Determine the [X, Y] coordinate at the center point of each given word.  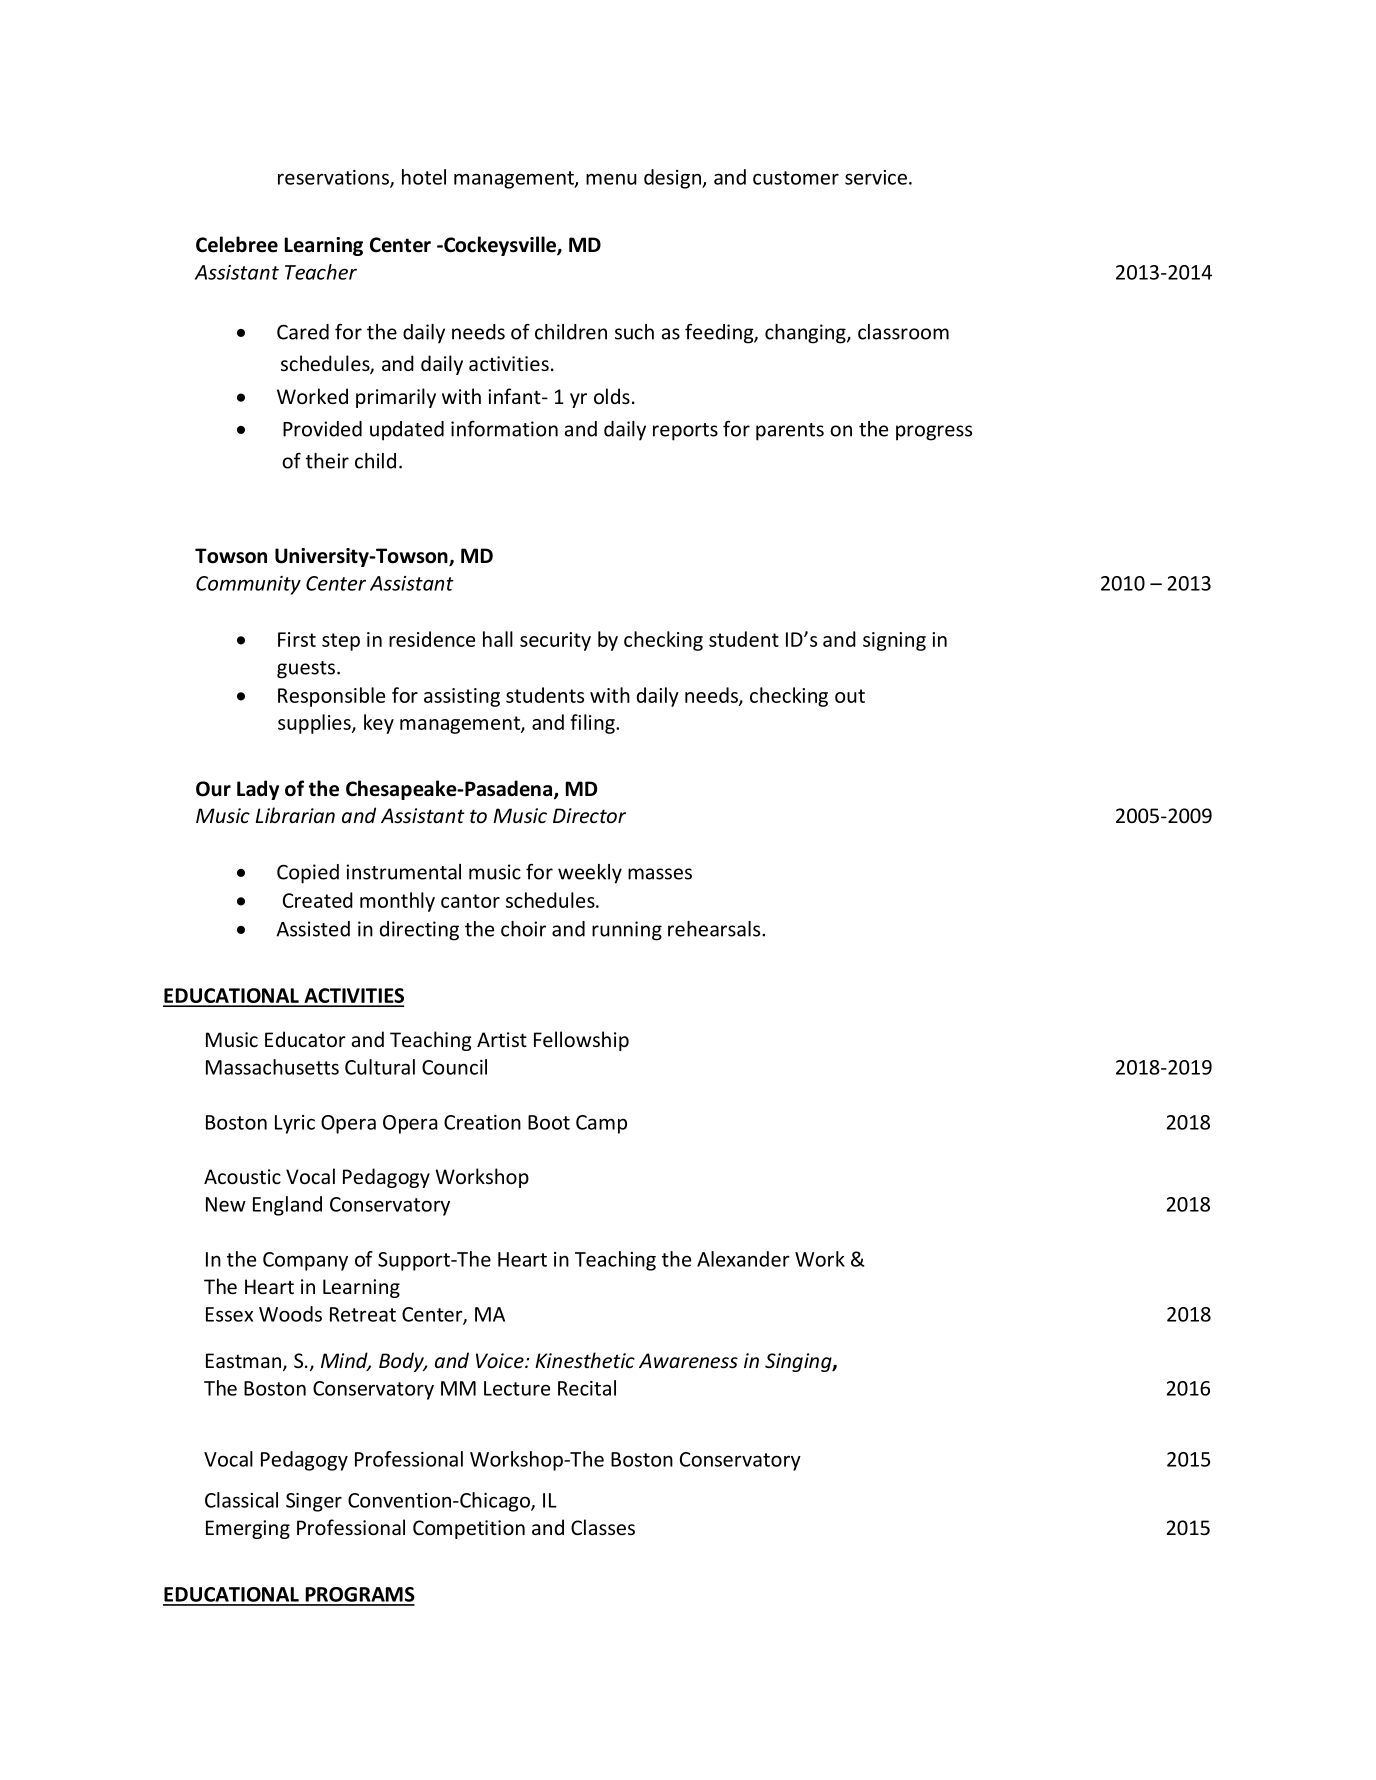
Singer [314, 1502]
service [876, 177]
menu [611, 179]
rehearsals [715, 929]
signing [894, 641]
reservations [334, 178]
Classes [603, 1527]
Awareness [688, 1360]
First [297, 639]
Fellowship [581, 1041]
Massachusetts [272, 1067]
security [555, 641]
